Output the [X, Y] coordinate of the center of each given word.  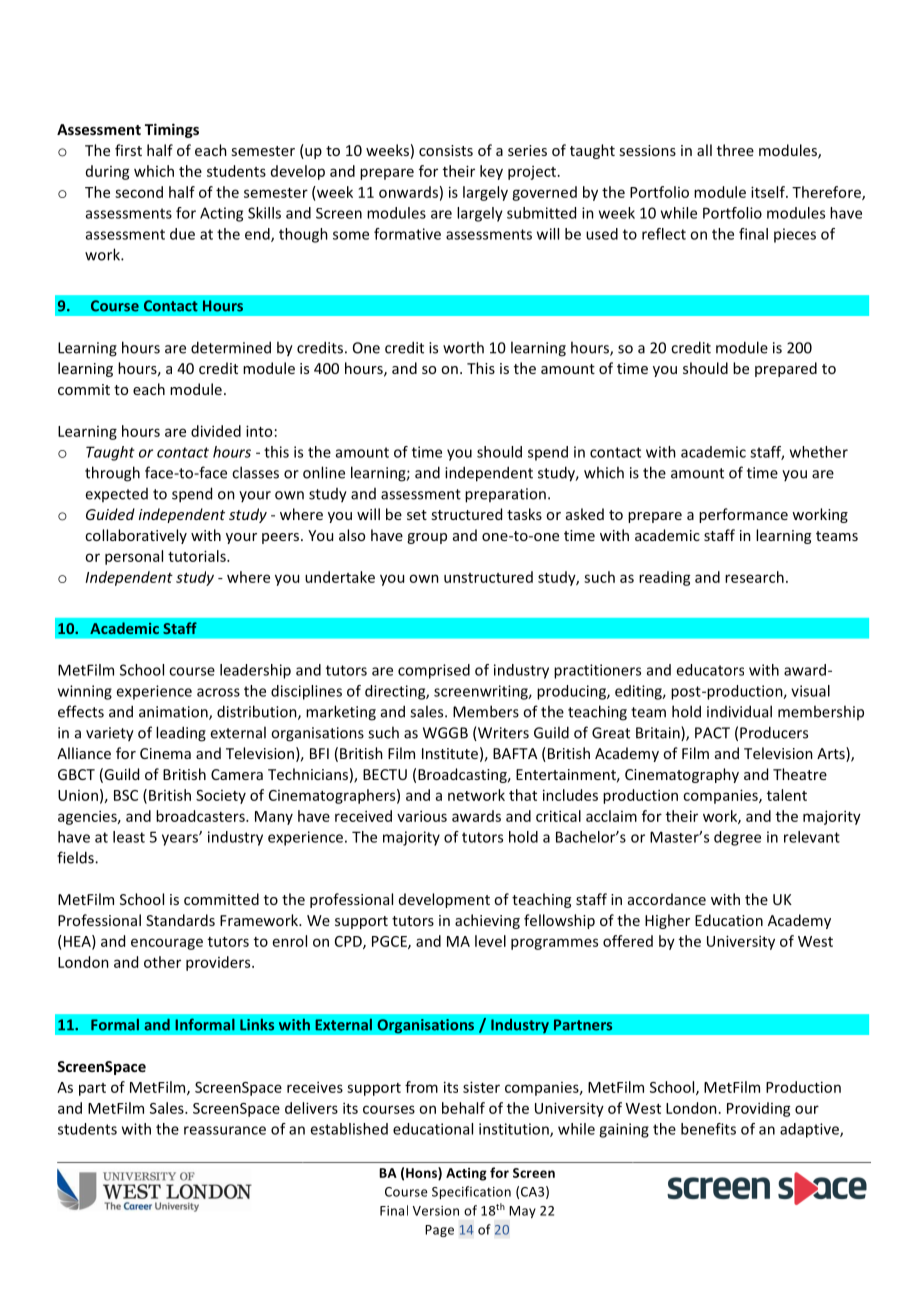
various [422, 816]
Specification [471, 1192]
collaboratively [136, 536]
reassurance [225, 1130]
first [128, 150]
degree [737, 838]
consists [446, 150]
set [417, 515]
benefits [708, 1129]
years [181, 839]
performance [743, 515]
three [735, 150]
